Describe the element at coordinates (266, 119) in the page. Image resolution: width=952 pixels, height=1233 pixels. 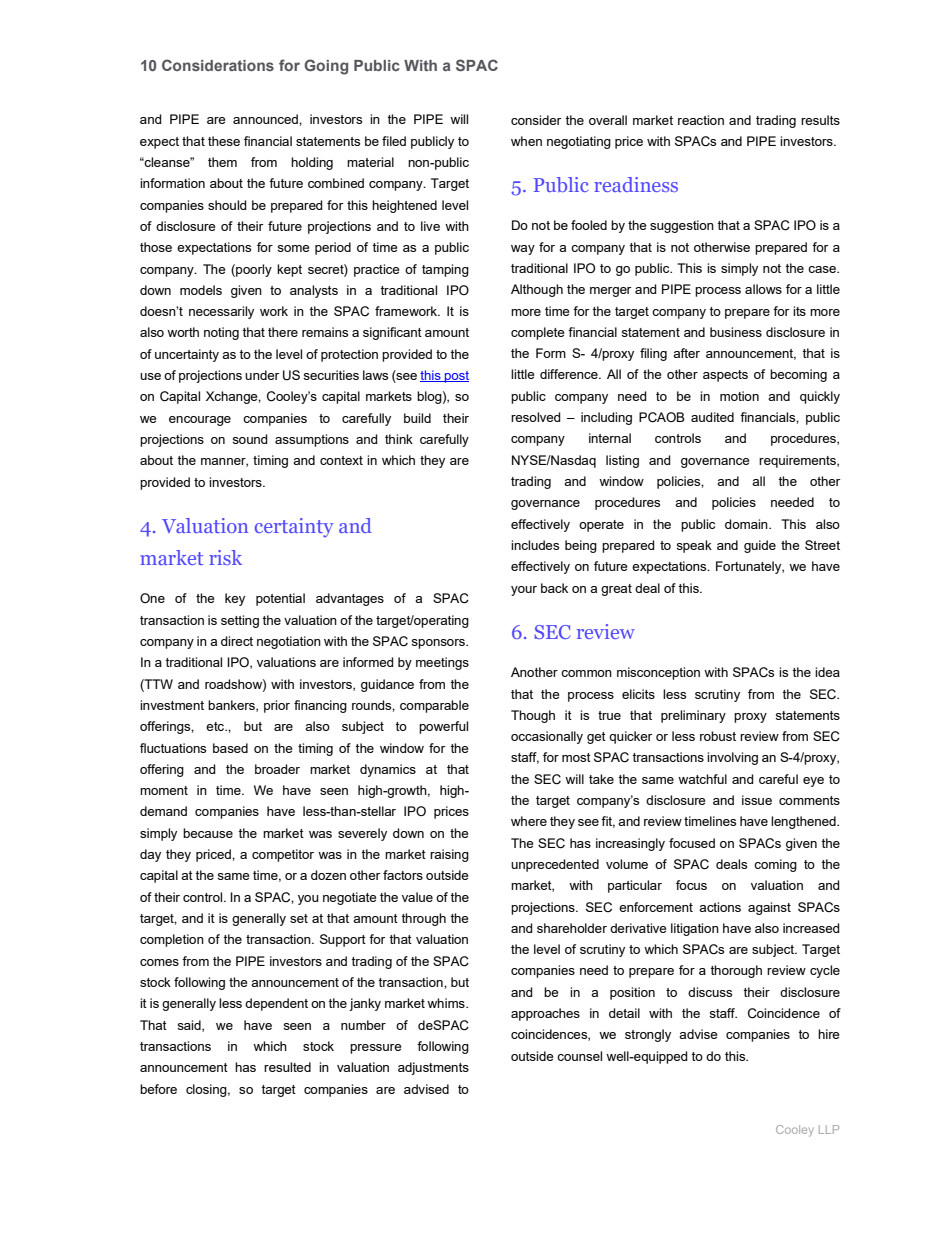
I see `announced` at that location.
